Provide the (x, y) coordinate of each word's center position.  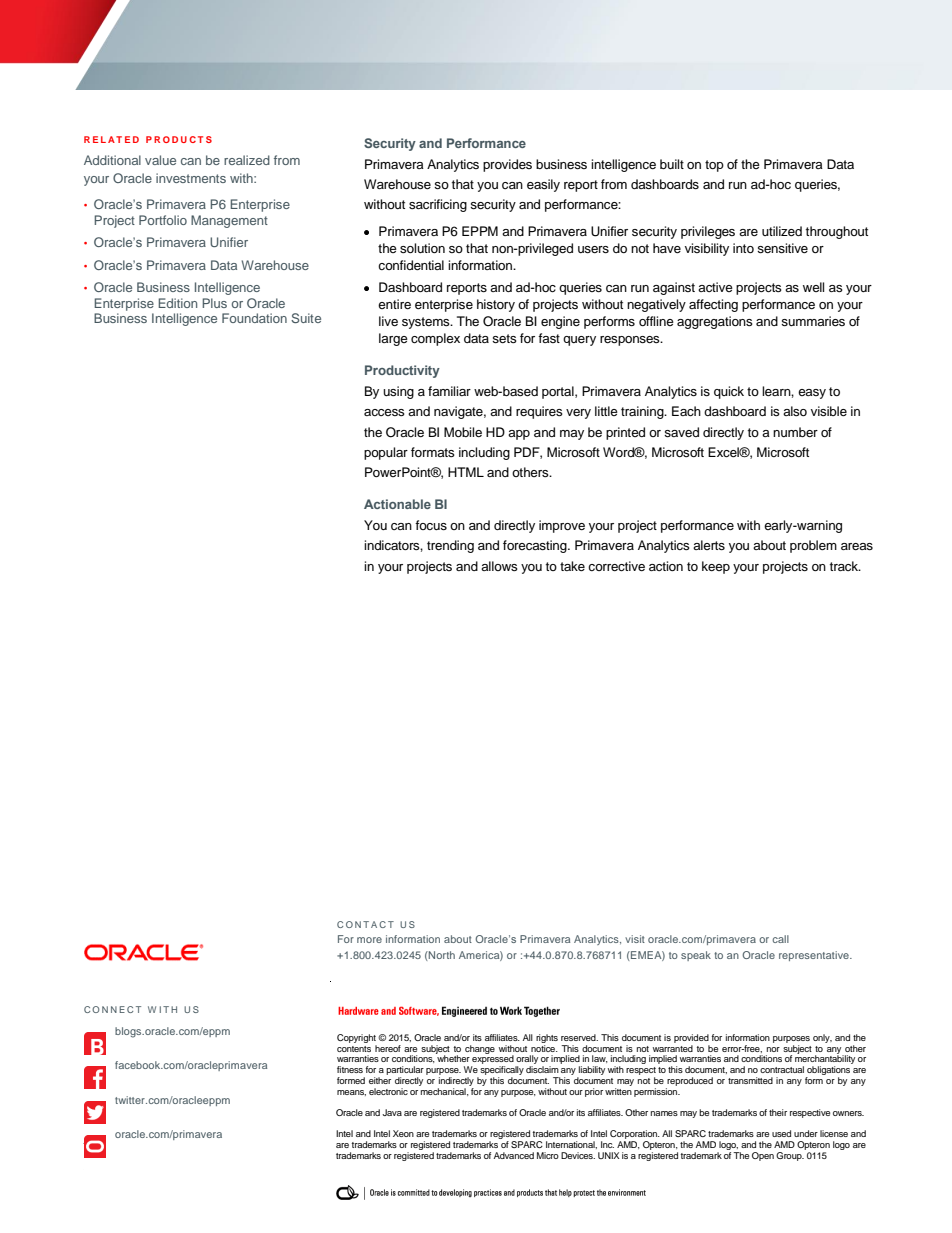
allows (499, 566)
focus (431, 525)
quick (729, 392)
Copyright (356, 1038)
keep (716, 567)
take (572, 566)
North (441, 955)
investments (191, 178)
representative (815, 956)
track (845, 566)
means (351, 1093)
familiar (449, 391)
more (369, 940)
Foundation (254, 318)
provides (507, 165)
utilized (782, 231)
